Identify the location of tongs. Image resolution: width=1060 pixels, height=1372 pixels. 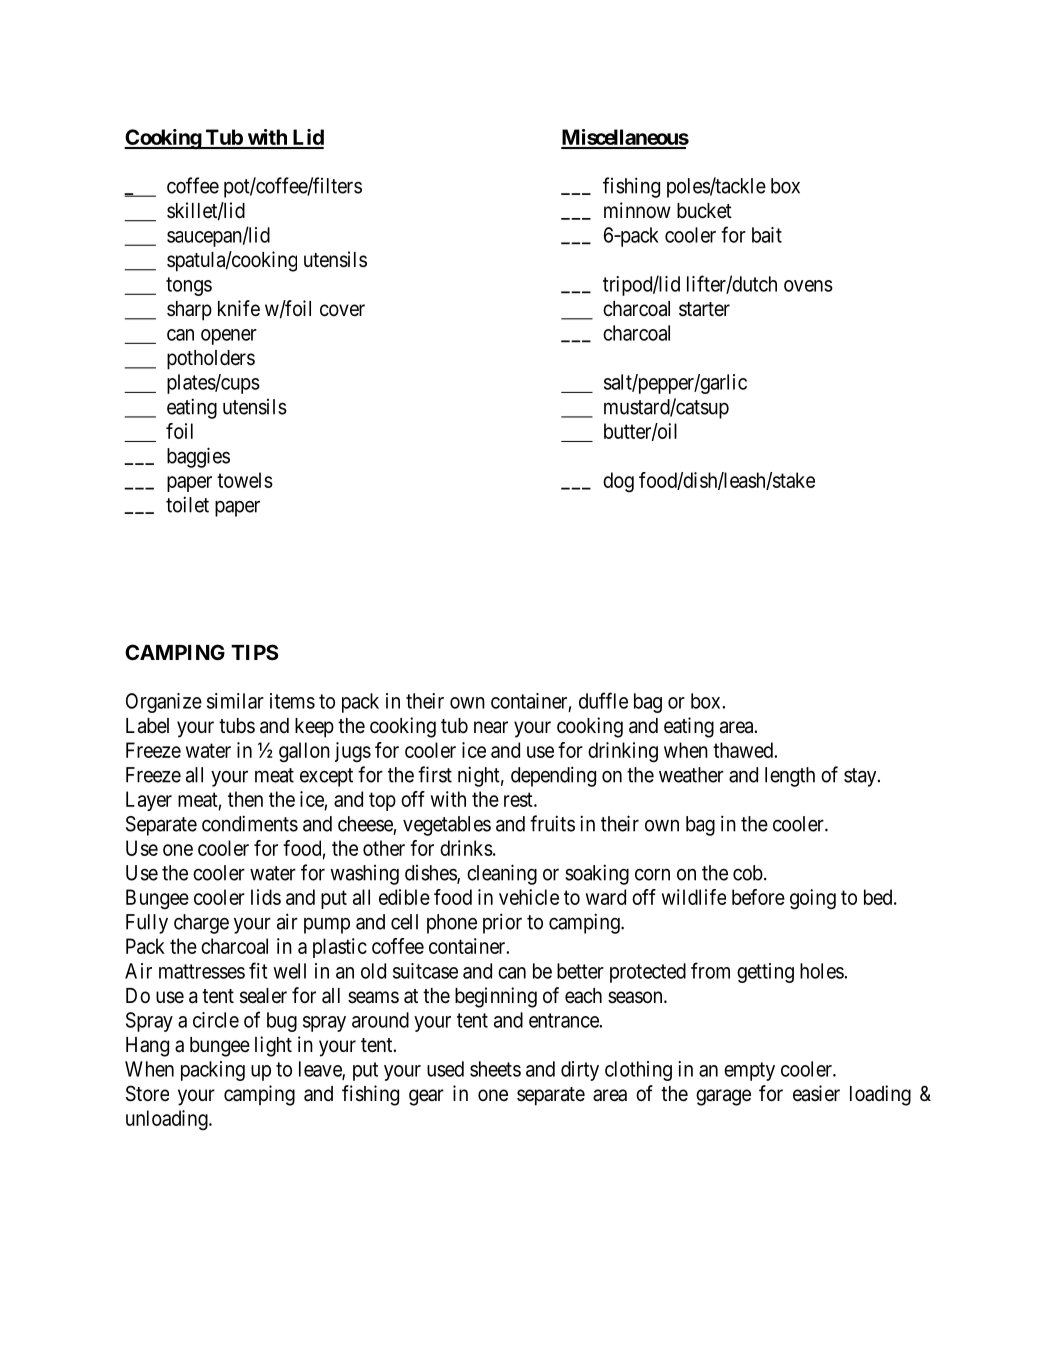
(189, 286).
